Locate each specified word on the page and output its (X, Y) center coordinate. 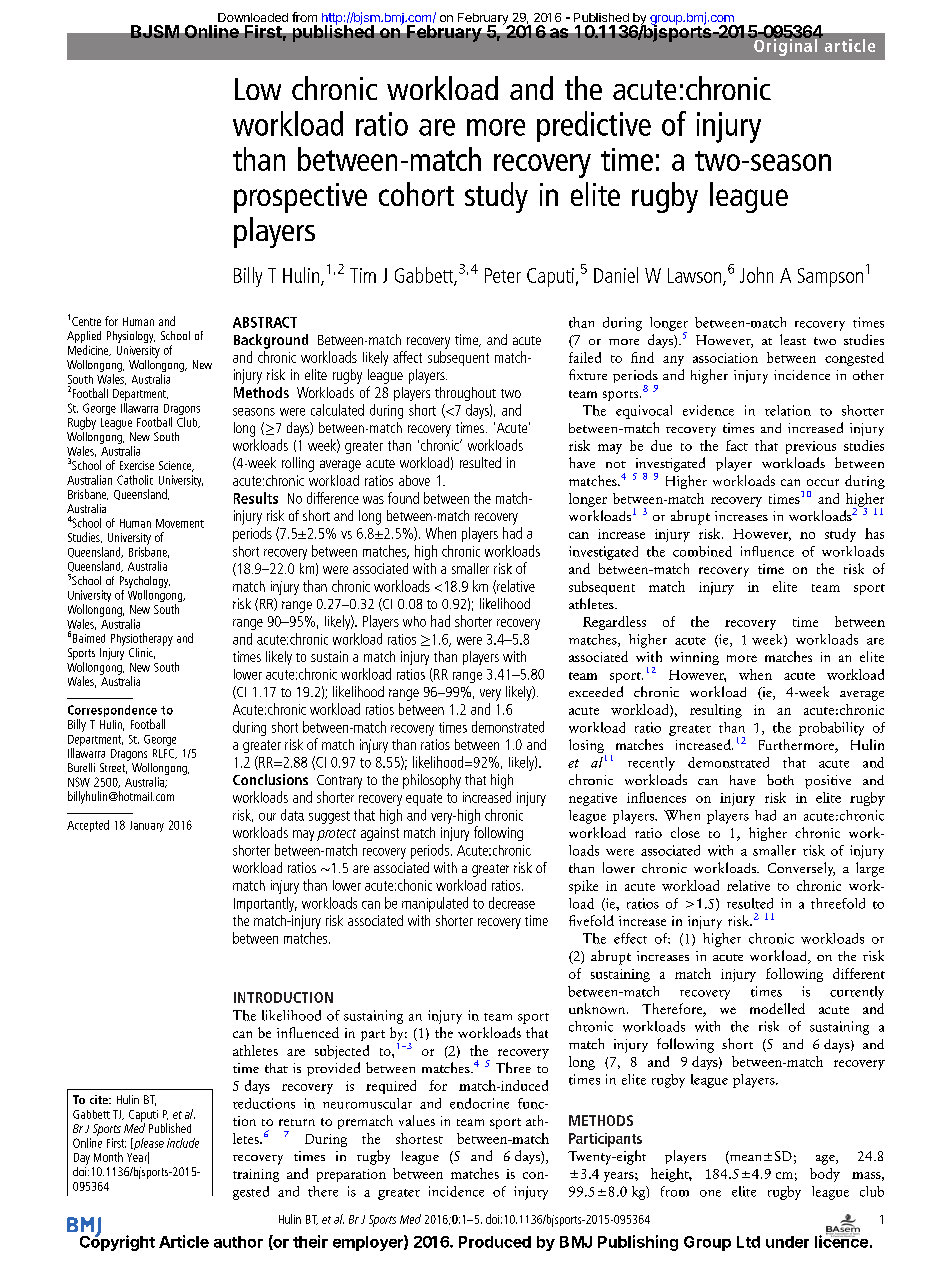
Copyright (117, 1242)
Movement (180, 523)
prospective (300, 198)
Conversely (801, 869)
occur (823, 482)
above (414, 480)
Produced (495, 1242)
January (147, 826)
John (756, 275)
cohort (416, 194)
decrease (512, 903)
